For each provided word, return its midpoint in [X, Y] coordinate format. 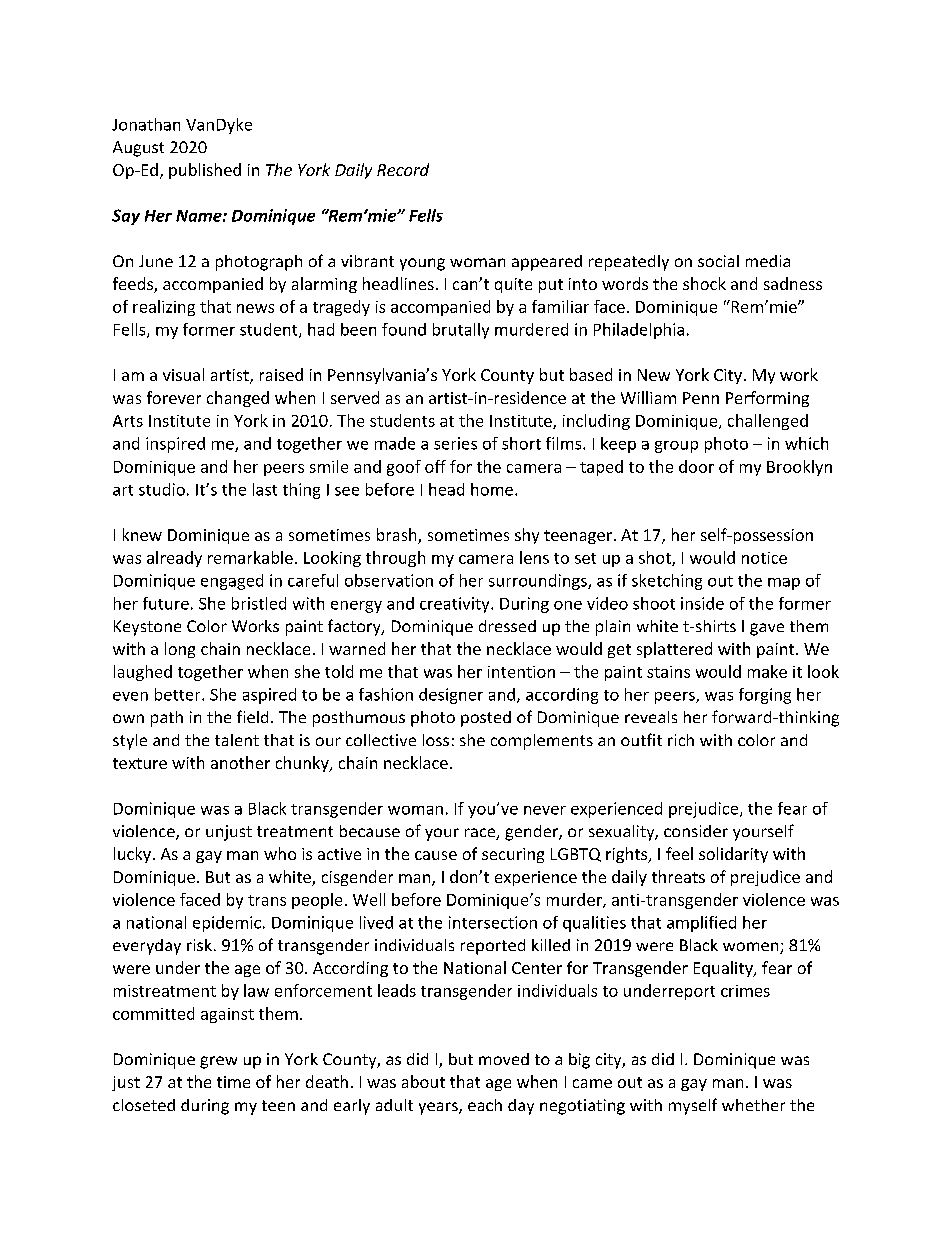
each [485, 1105]
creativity [456, 605]
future [166, 603]
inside [702, 603]
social [718, 261]
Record [403, 169]
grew [218, 1062]
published [205, 171]
